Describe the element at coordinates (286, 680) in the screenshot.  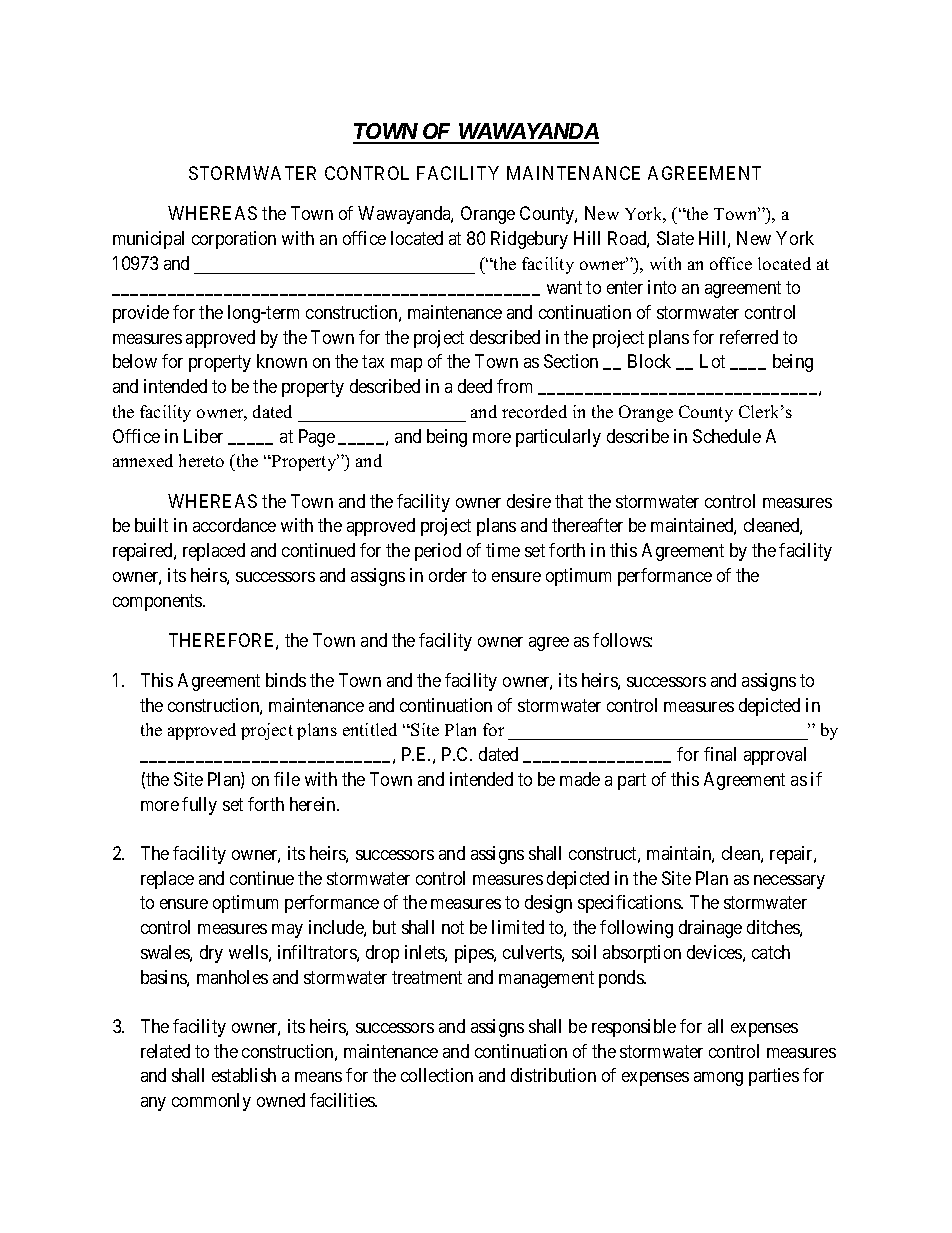
I see `binds` at that location.
